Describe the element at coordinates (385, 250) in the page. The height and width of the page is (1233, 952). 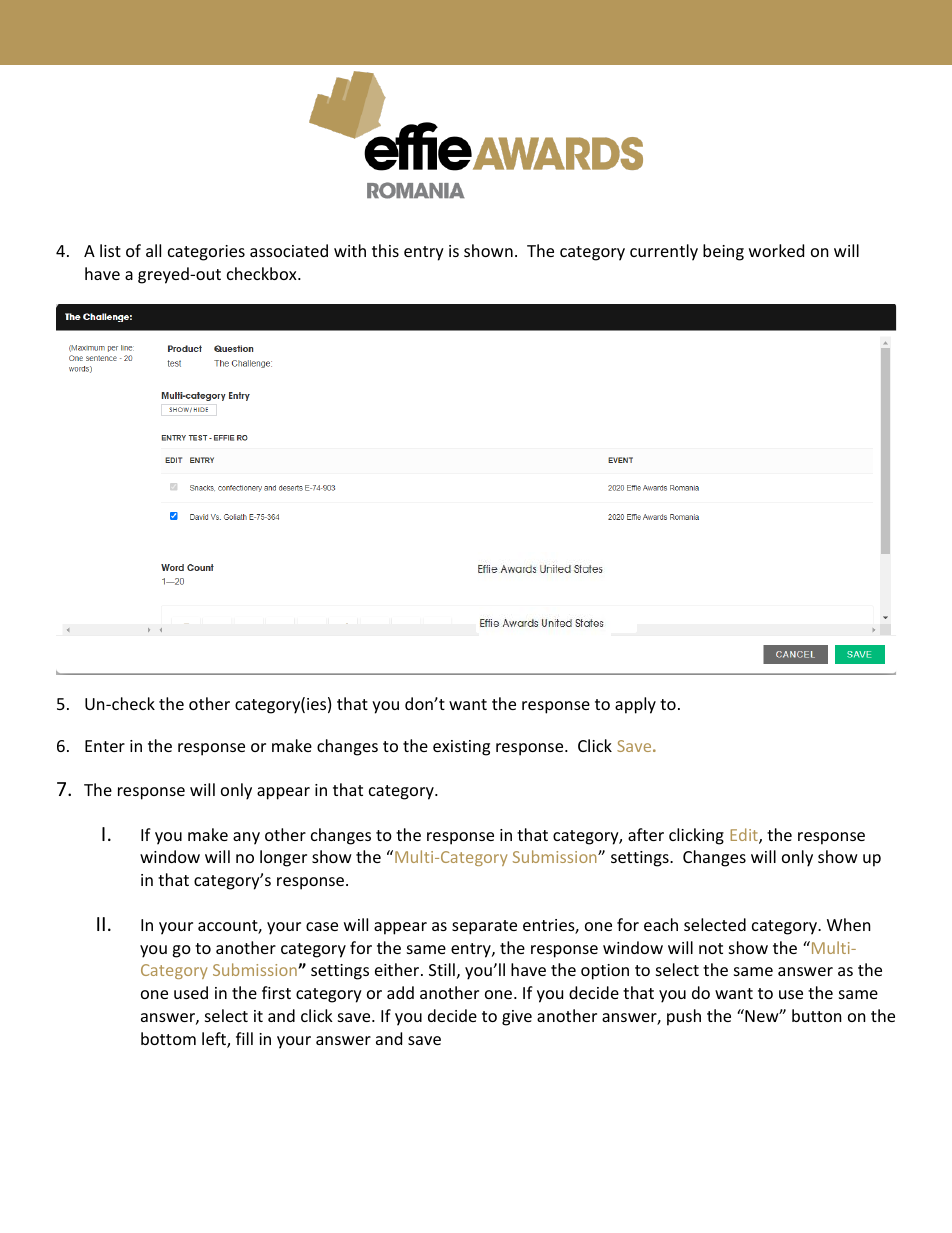
I see `this` at that location.
